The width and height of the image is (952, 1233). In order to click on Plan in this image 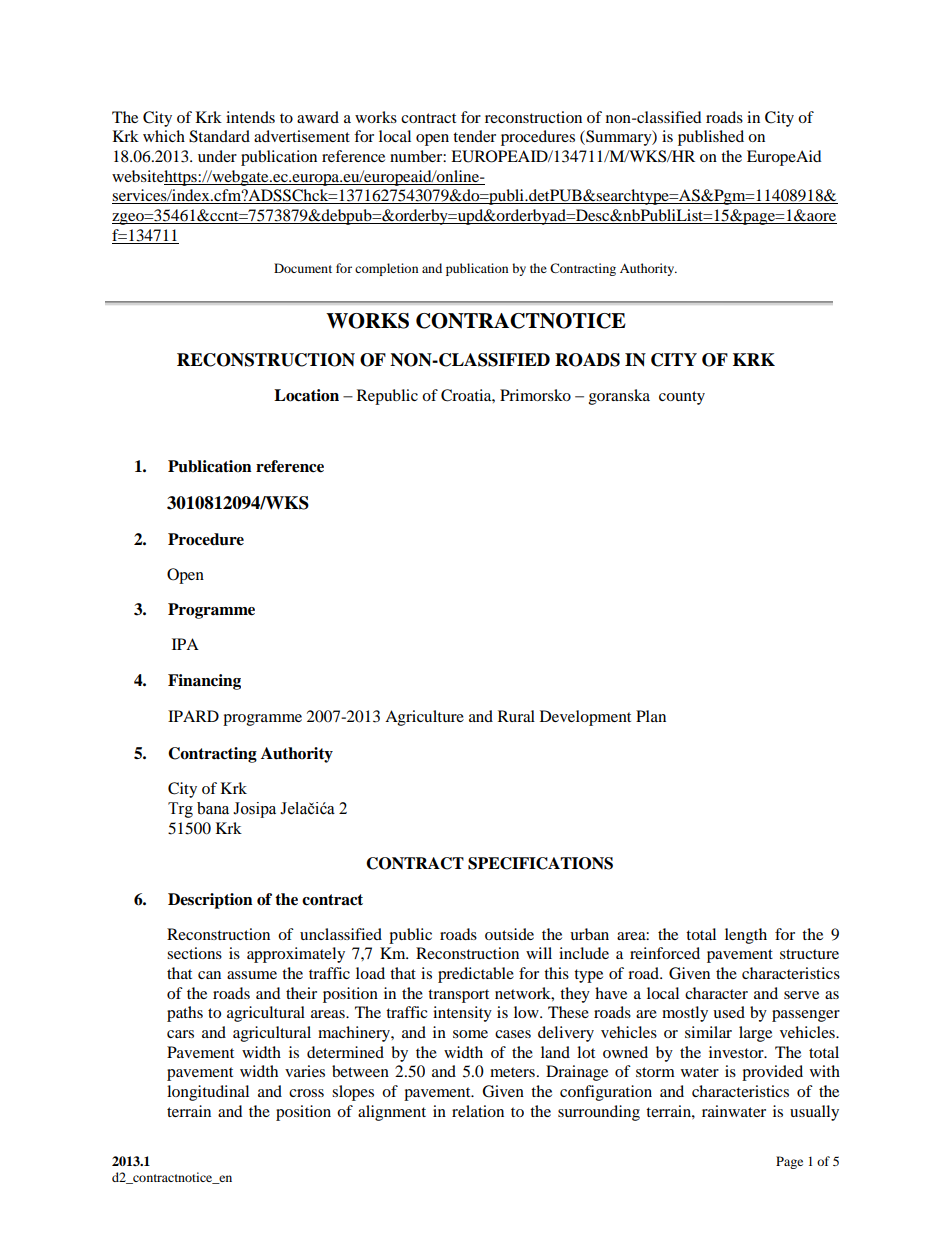, I will do `click(651, 716)`.
